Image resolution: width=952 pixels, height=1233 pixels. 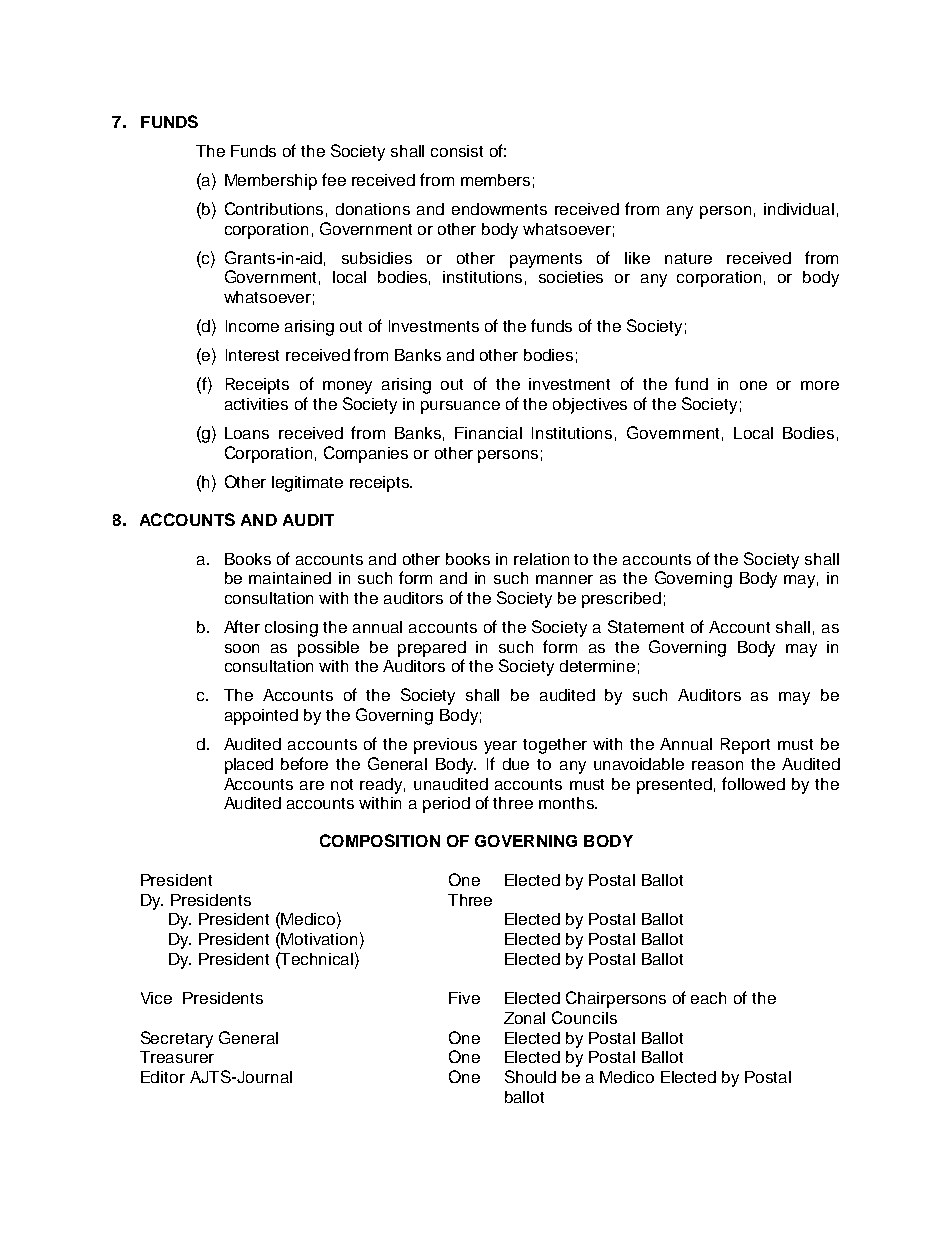 I want to click on pursuance, so click(x=460, y=407).
